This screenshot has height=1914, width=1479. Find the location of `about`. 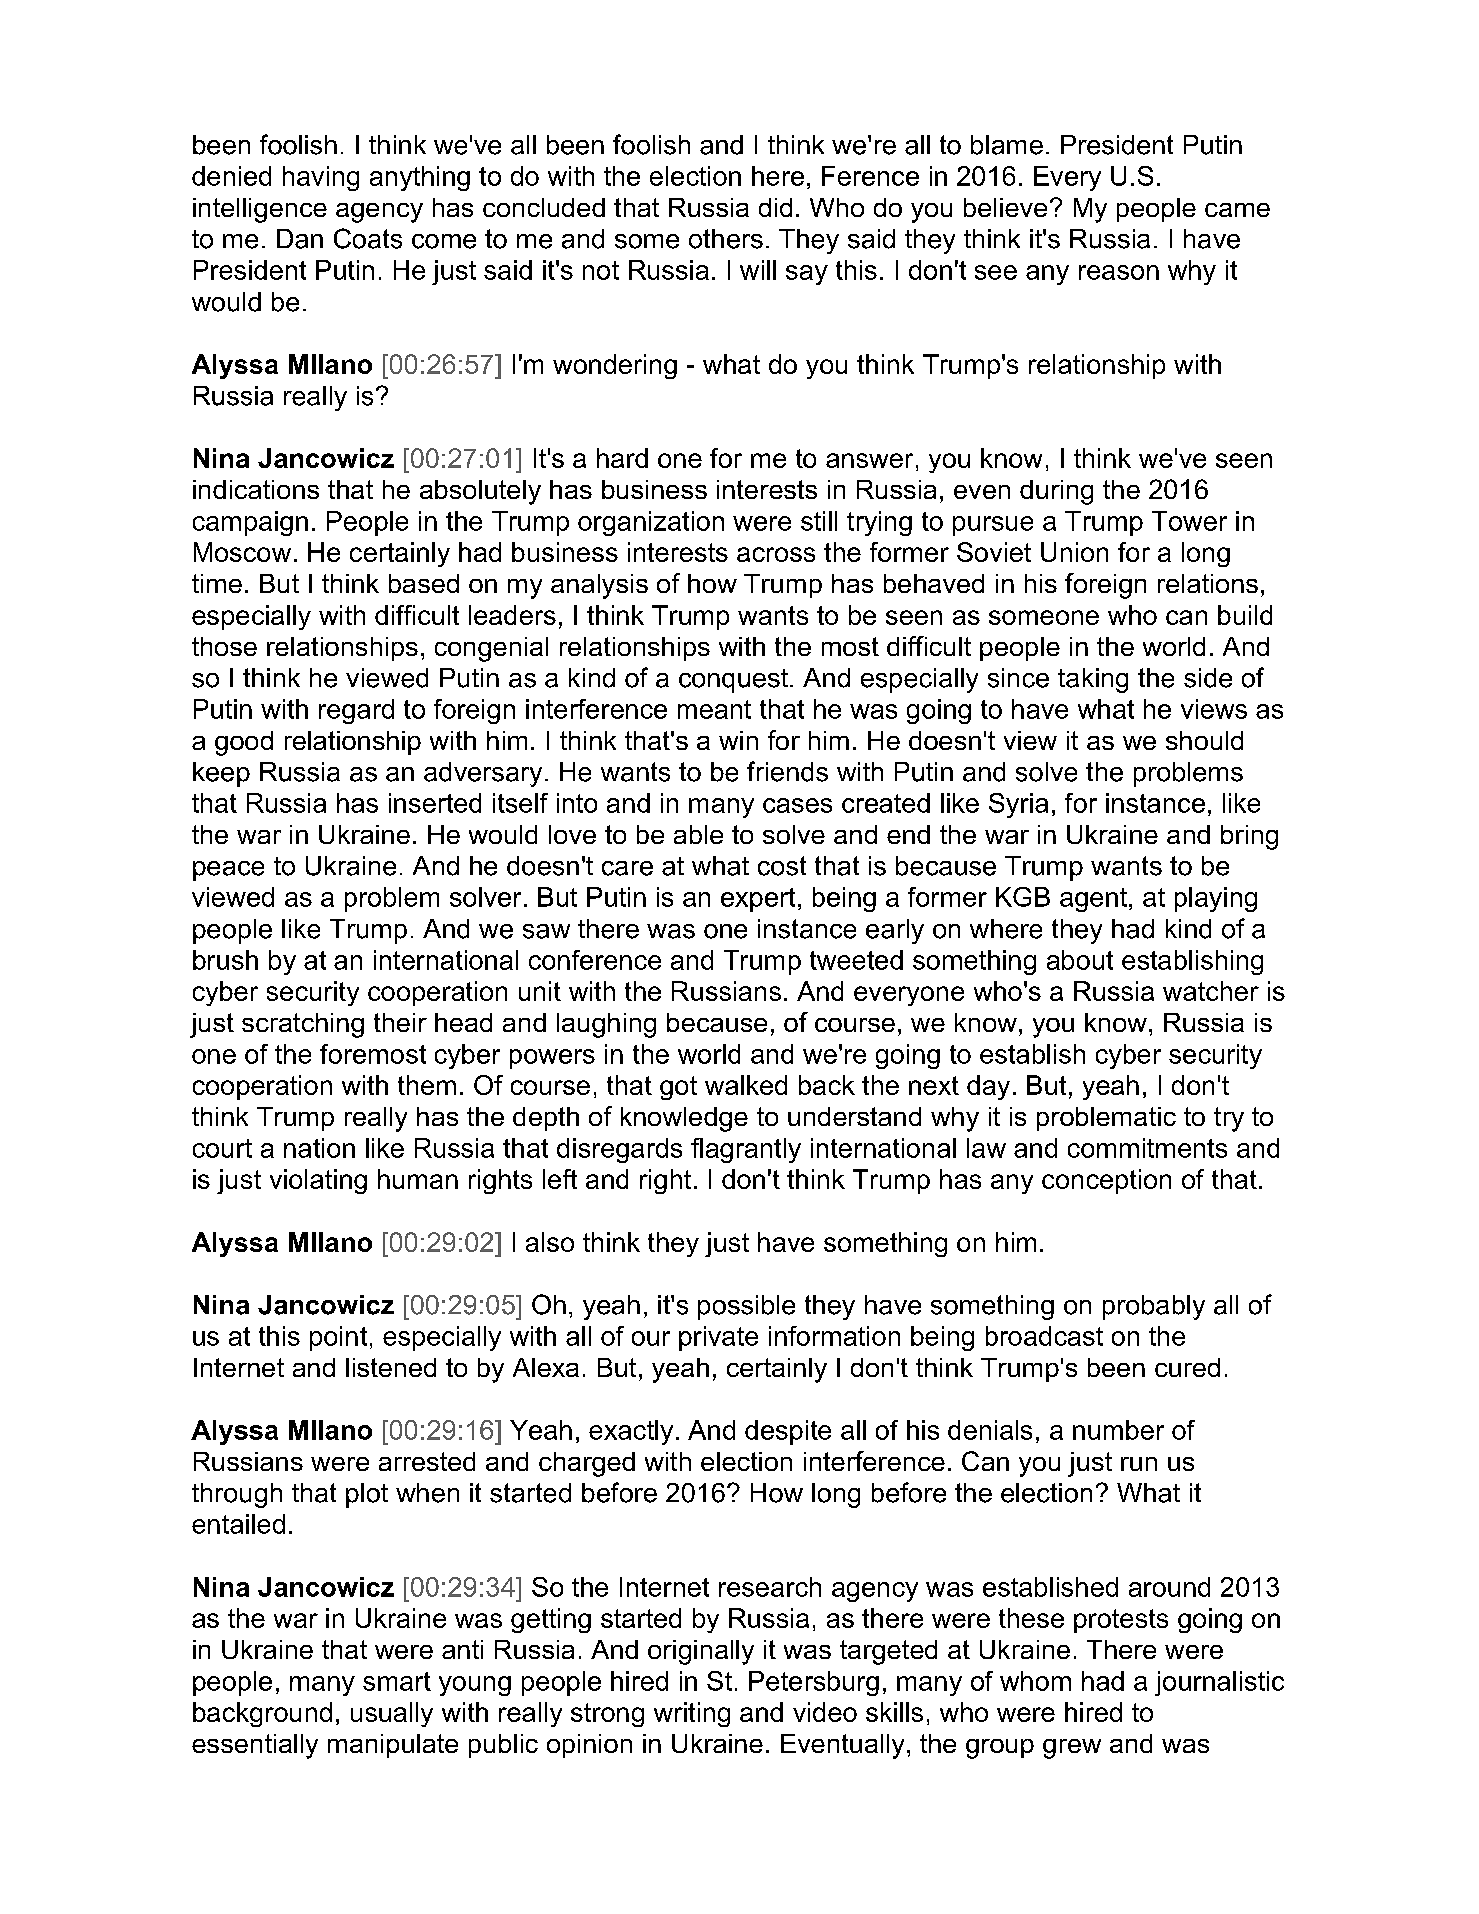

about is located at coordinates (1080, 960).
